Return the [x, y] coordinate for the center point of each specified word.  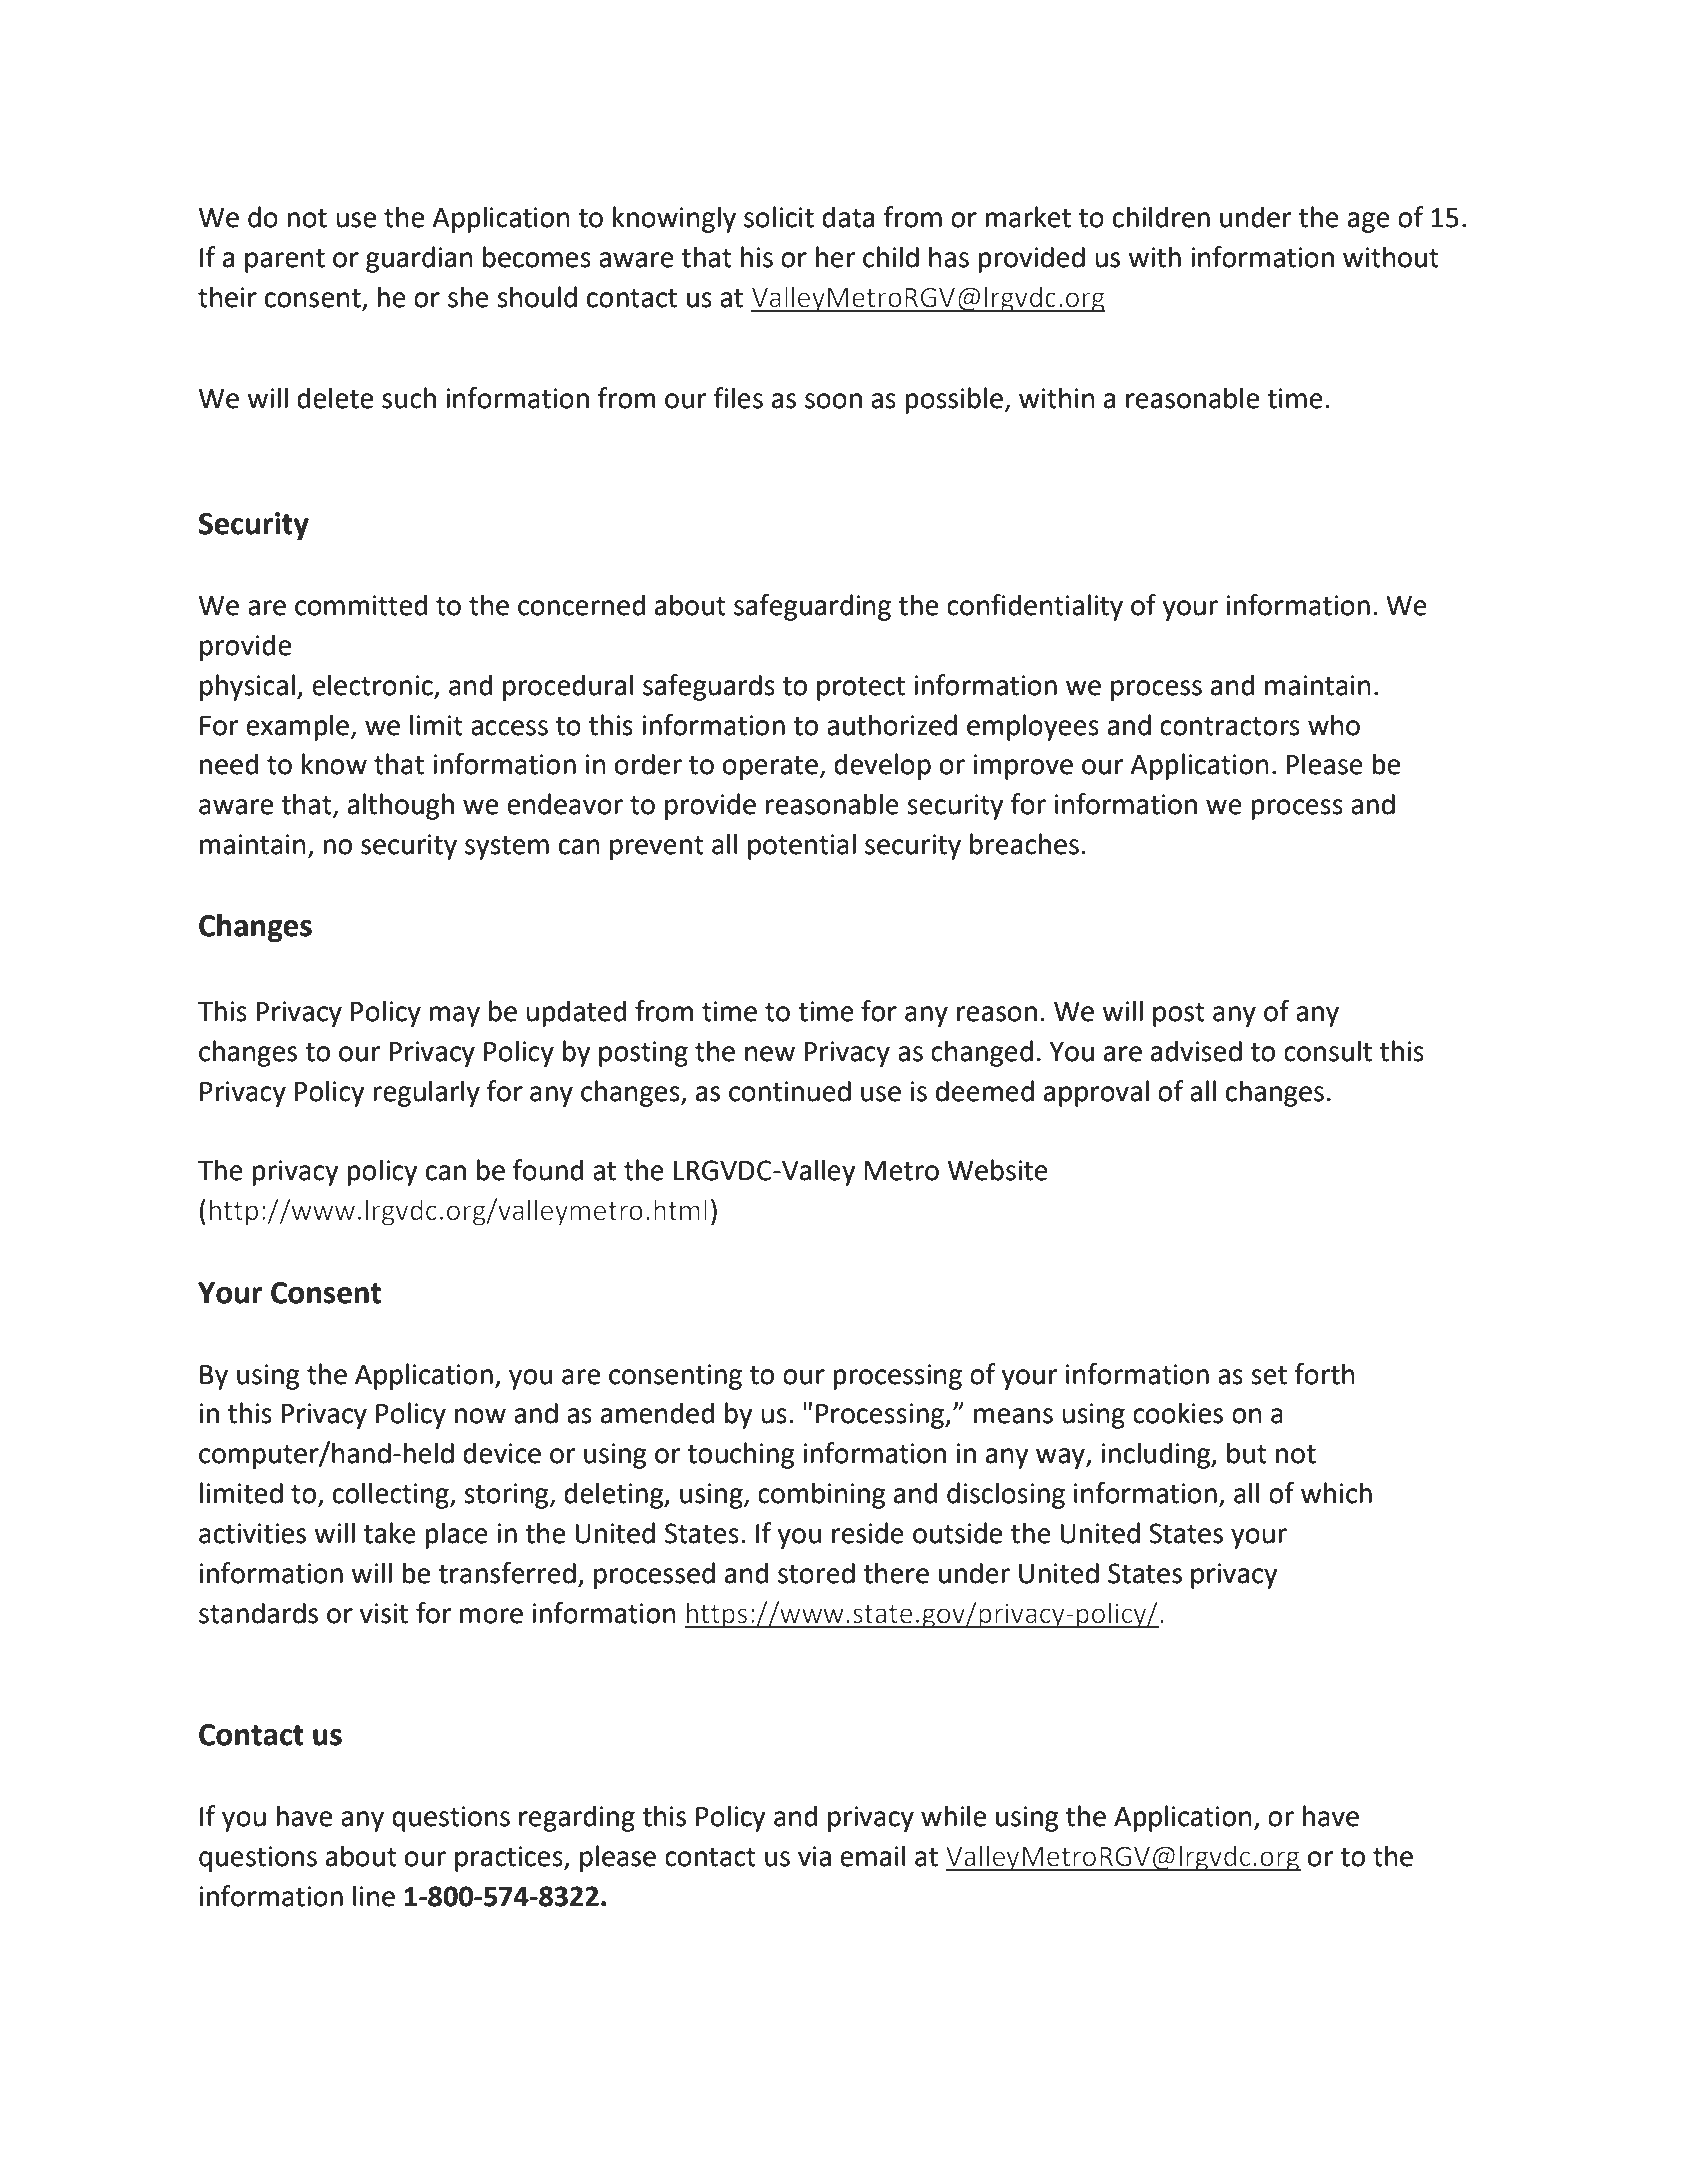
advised [1196, 1051]
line [374, 1896]
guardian [419, 259]
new [770, 1054]
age [1369, 222]
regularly [426, 1093]
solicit [779, 217]
